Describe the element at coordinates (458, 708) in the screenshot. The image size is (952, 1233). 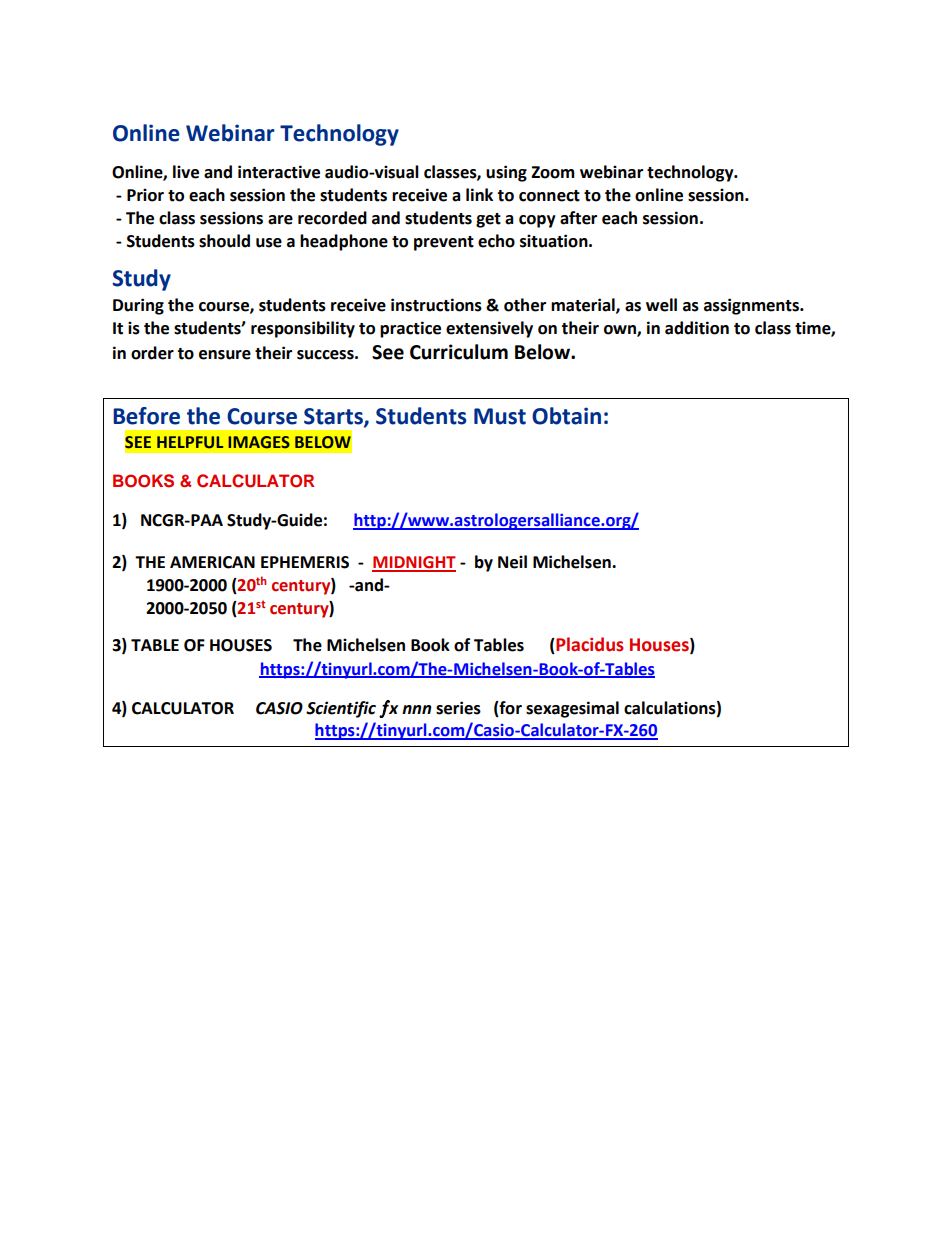
I see `series` at that location.
